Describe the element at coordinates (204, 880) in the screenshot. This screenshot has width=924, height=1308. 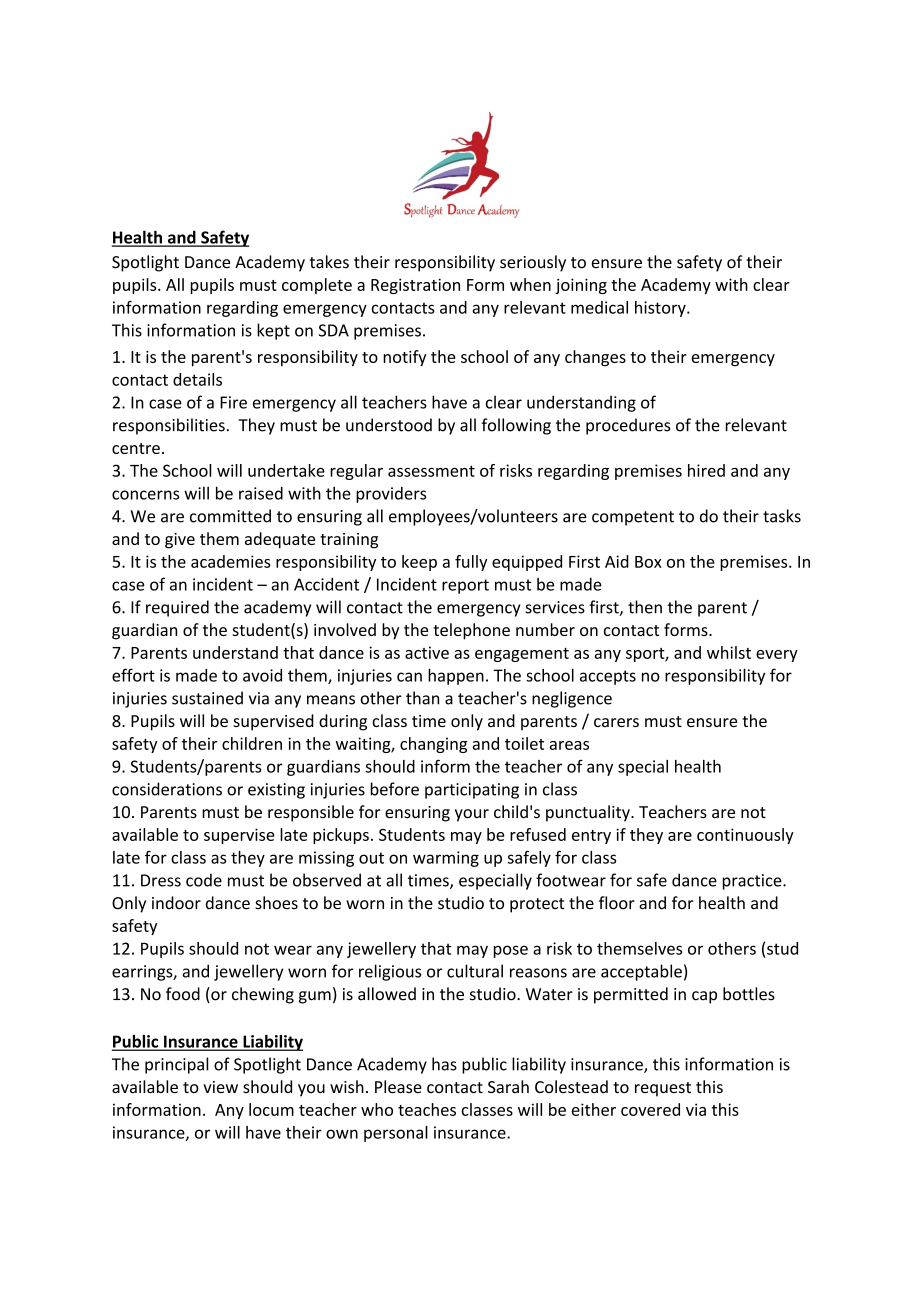
I see `code` at that location.
